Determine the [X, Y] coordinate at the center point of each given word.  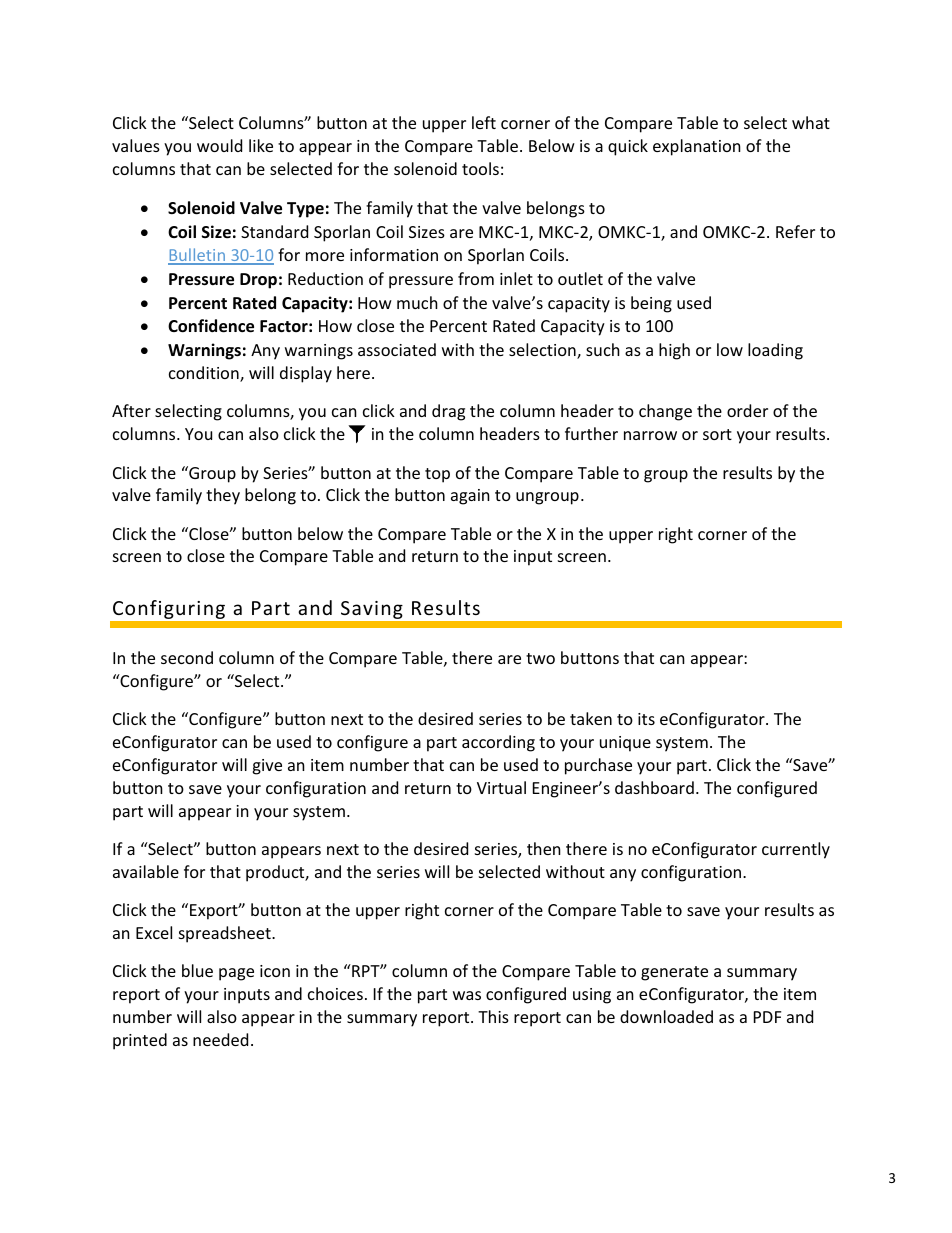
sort [717, 434]
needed [220, 1039]
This [493, 1016]
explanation [697, 147]
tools [480, 168]
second [187, 657]
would [219, 145]
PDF [767, 1017]
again [470, 497]
